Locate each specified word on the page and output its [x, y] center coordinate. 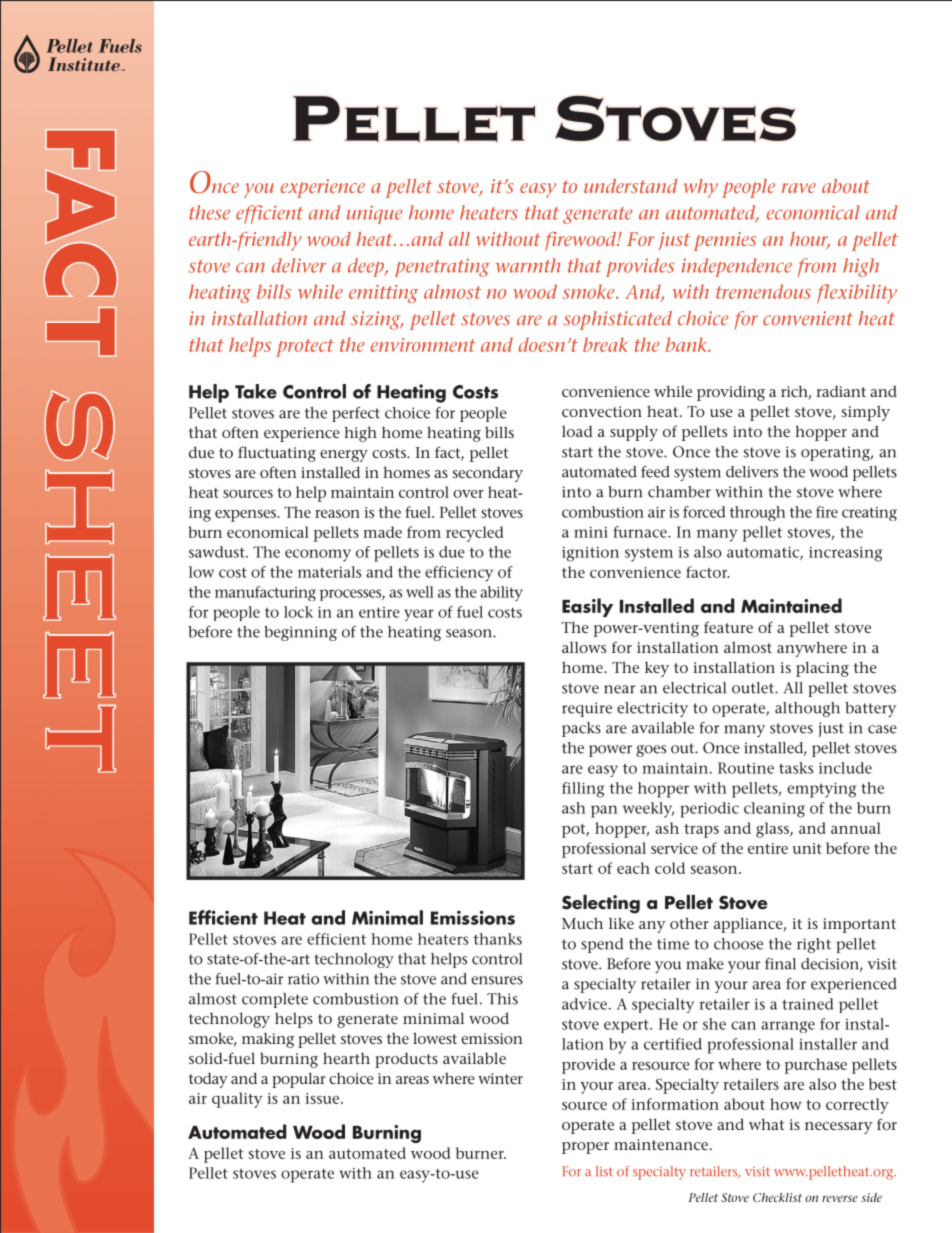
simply [866, 413]
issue [323, 1098]
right [814, 945]
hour [810, 240]
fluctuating [277, 454]
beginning [300, 633]
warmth [528, 265]
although [807, 709]
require [587, 709]
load [577, 431]
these [209, 212]
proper [585, 1148]
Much [582, 923]
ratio [303, 979]
